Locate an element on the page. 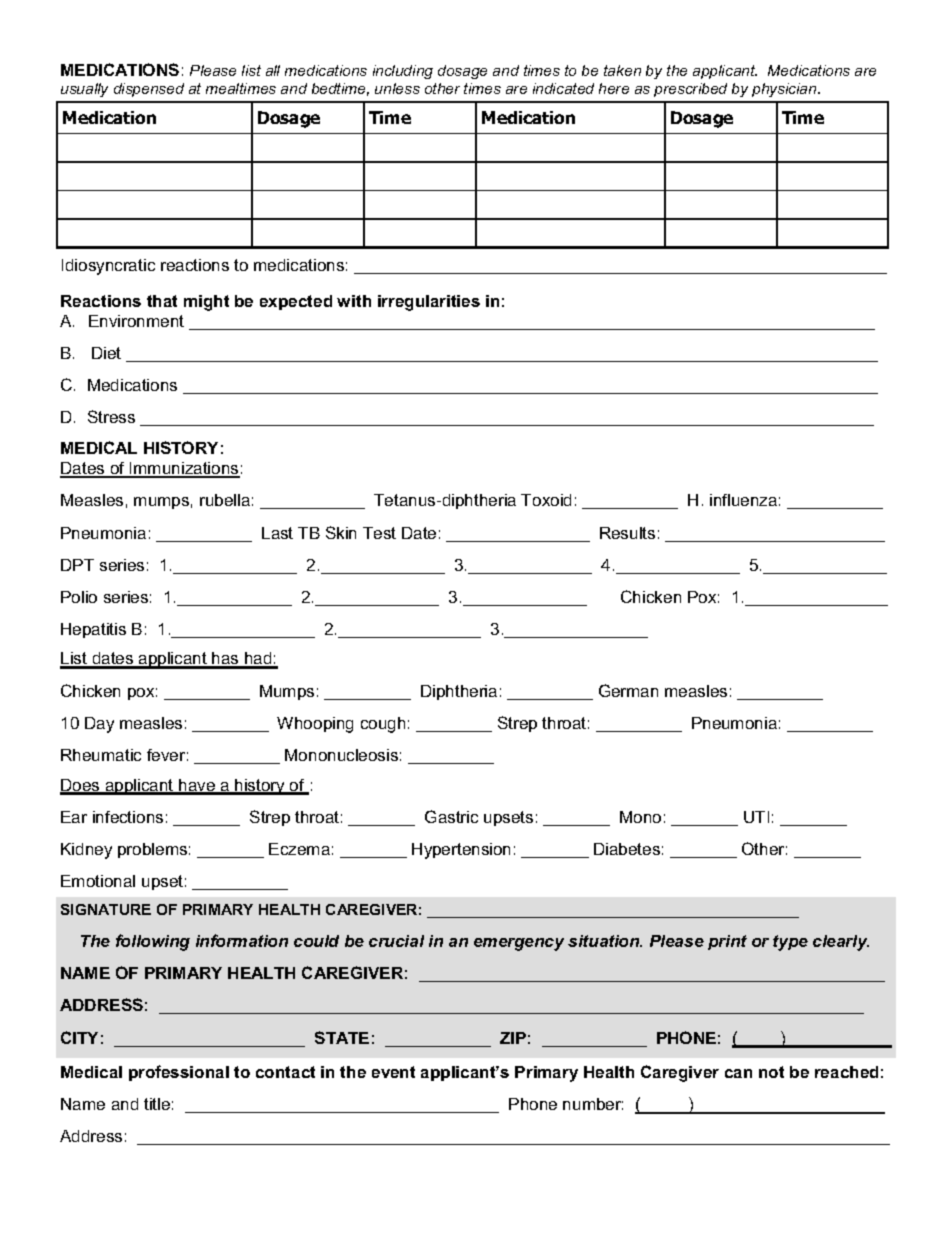 The height and width of the image is (1233, 952). Results is located at coordinates (627, 533).
